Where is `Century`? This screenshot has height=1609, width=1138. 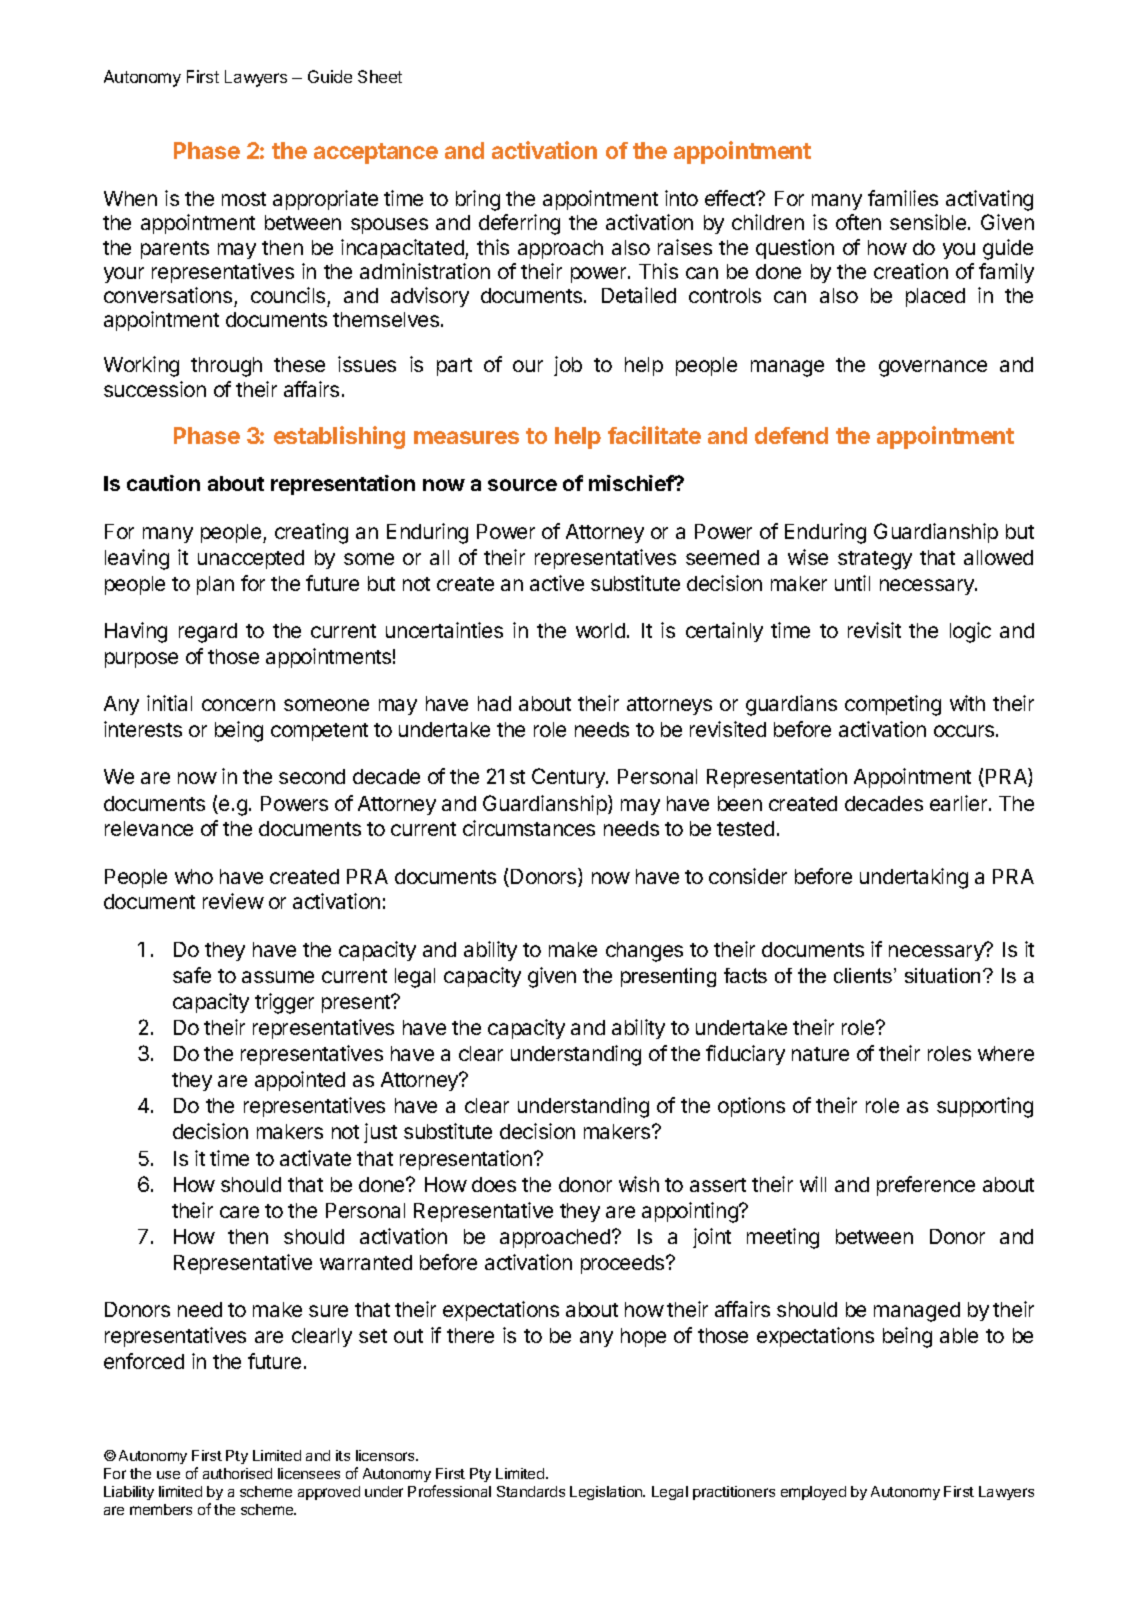
Century is located at coordinates (569, 778).
